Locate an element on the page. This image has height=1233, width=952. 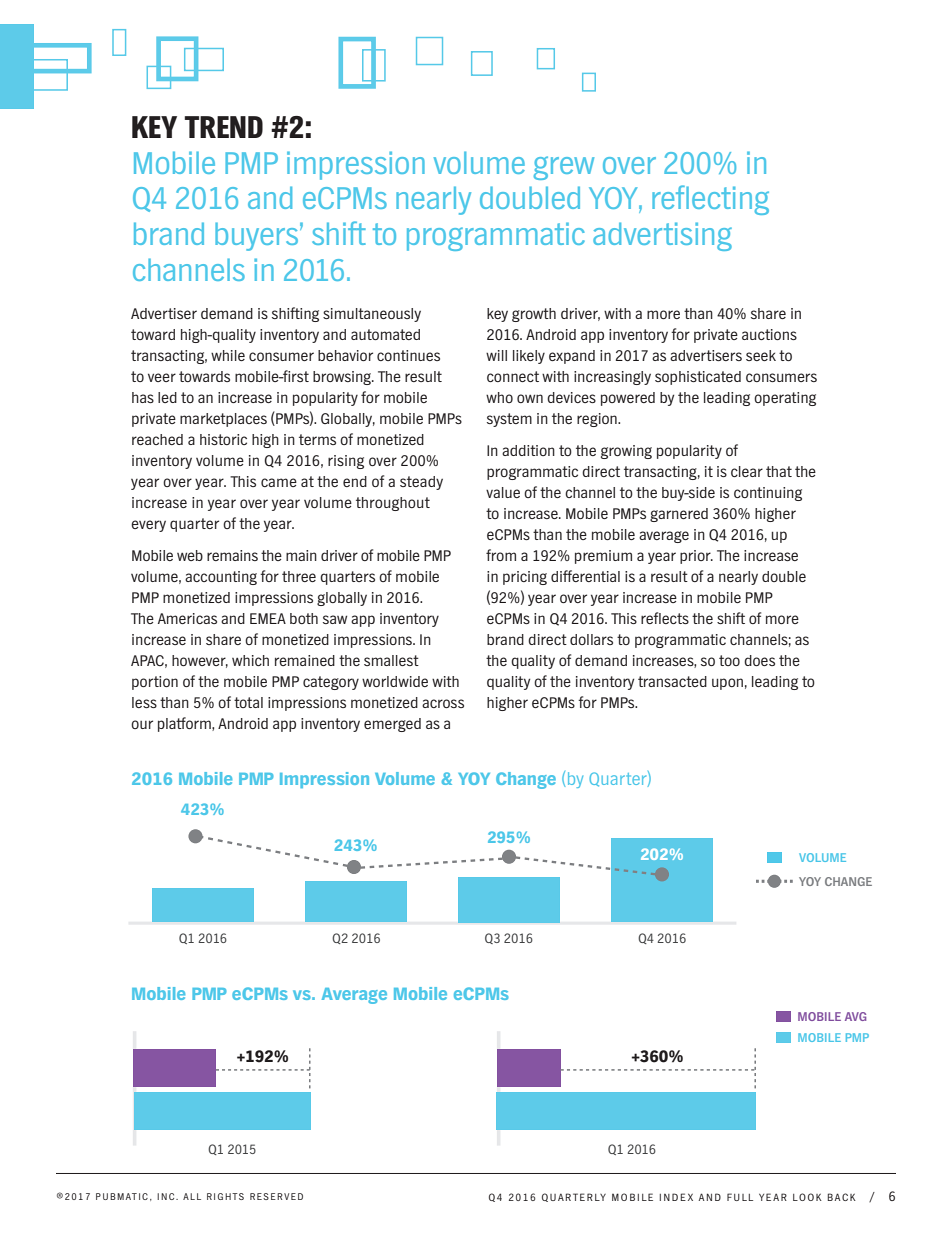
across is located at coordinates (443, 703).
